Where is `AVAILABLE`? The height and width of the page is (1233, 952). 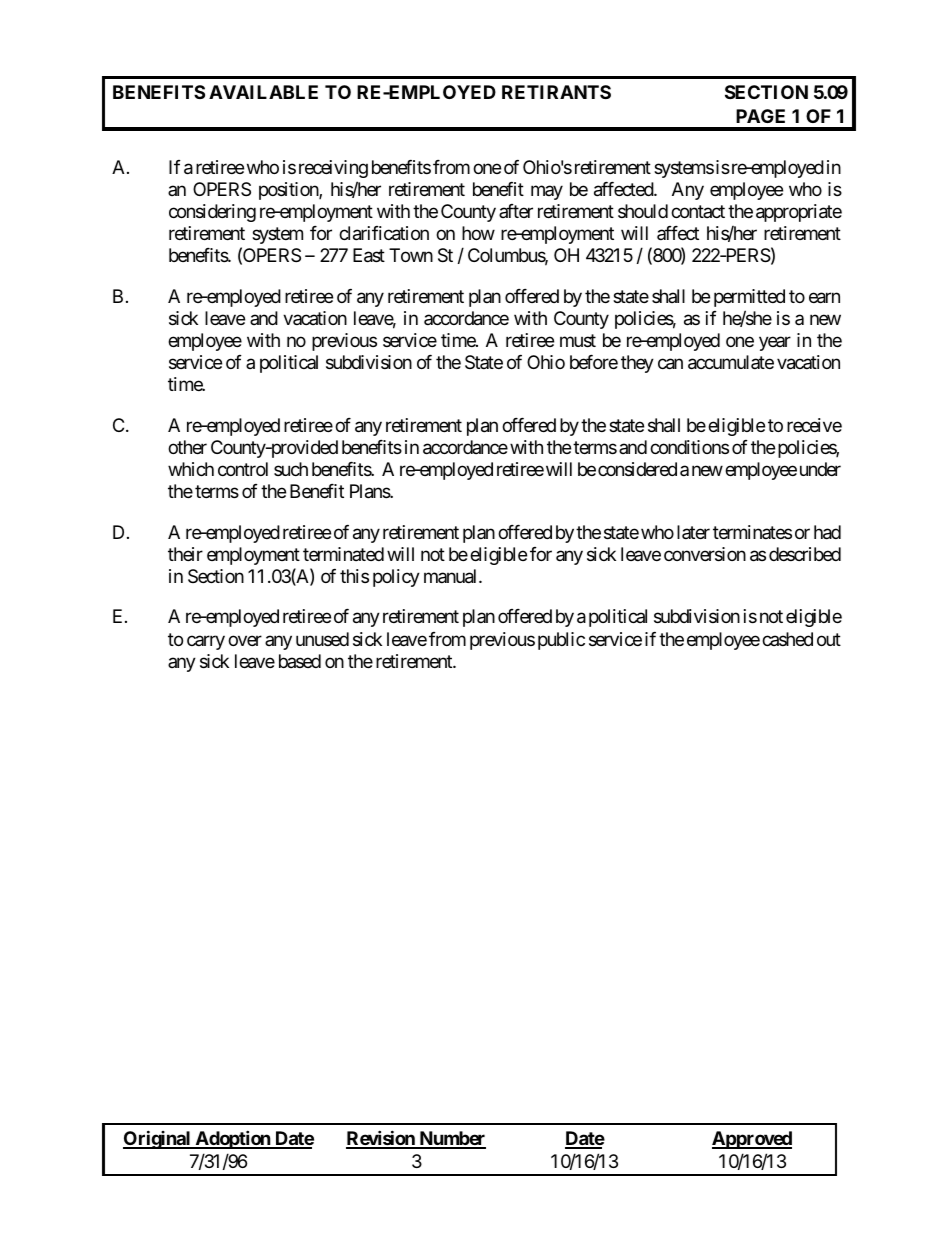
AVAILABLE is located at coordinates (263, 92).
